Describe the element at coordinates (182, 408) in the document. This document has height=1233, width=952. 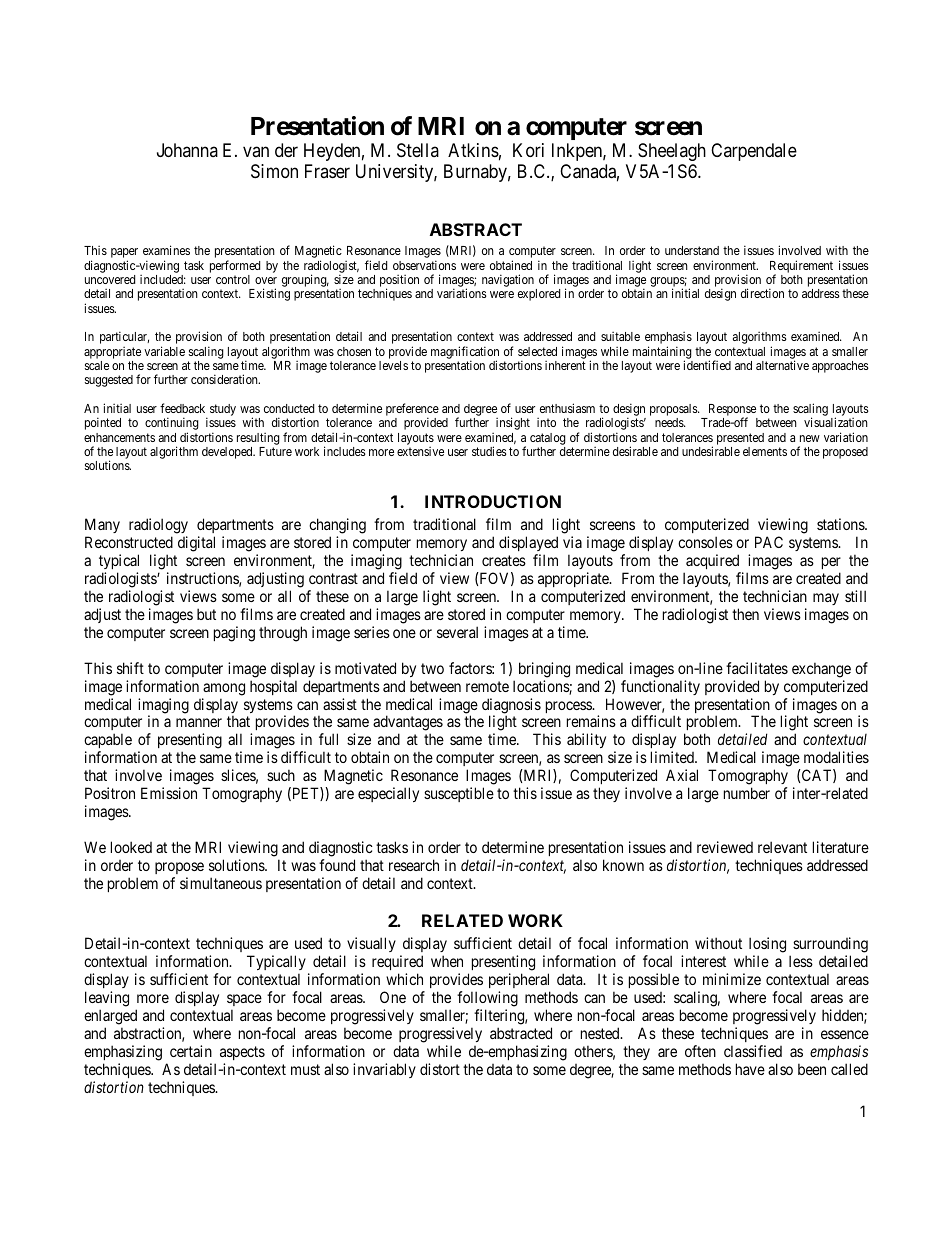
I see `feedback` at that location.
